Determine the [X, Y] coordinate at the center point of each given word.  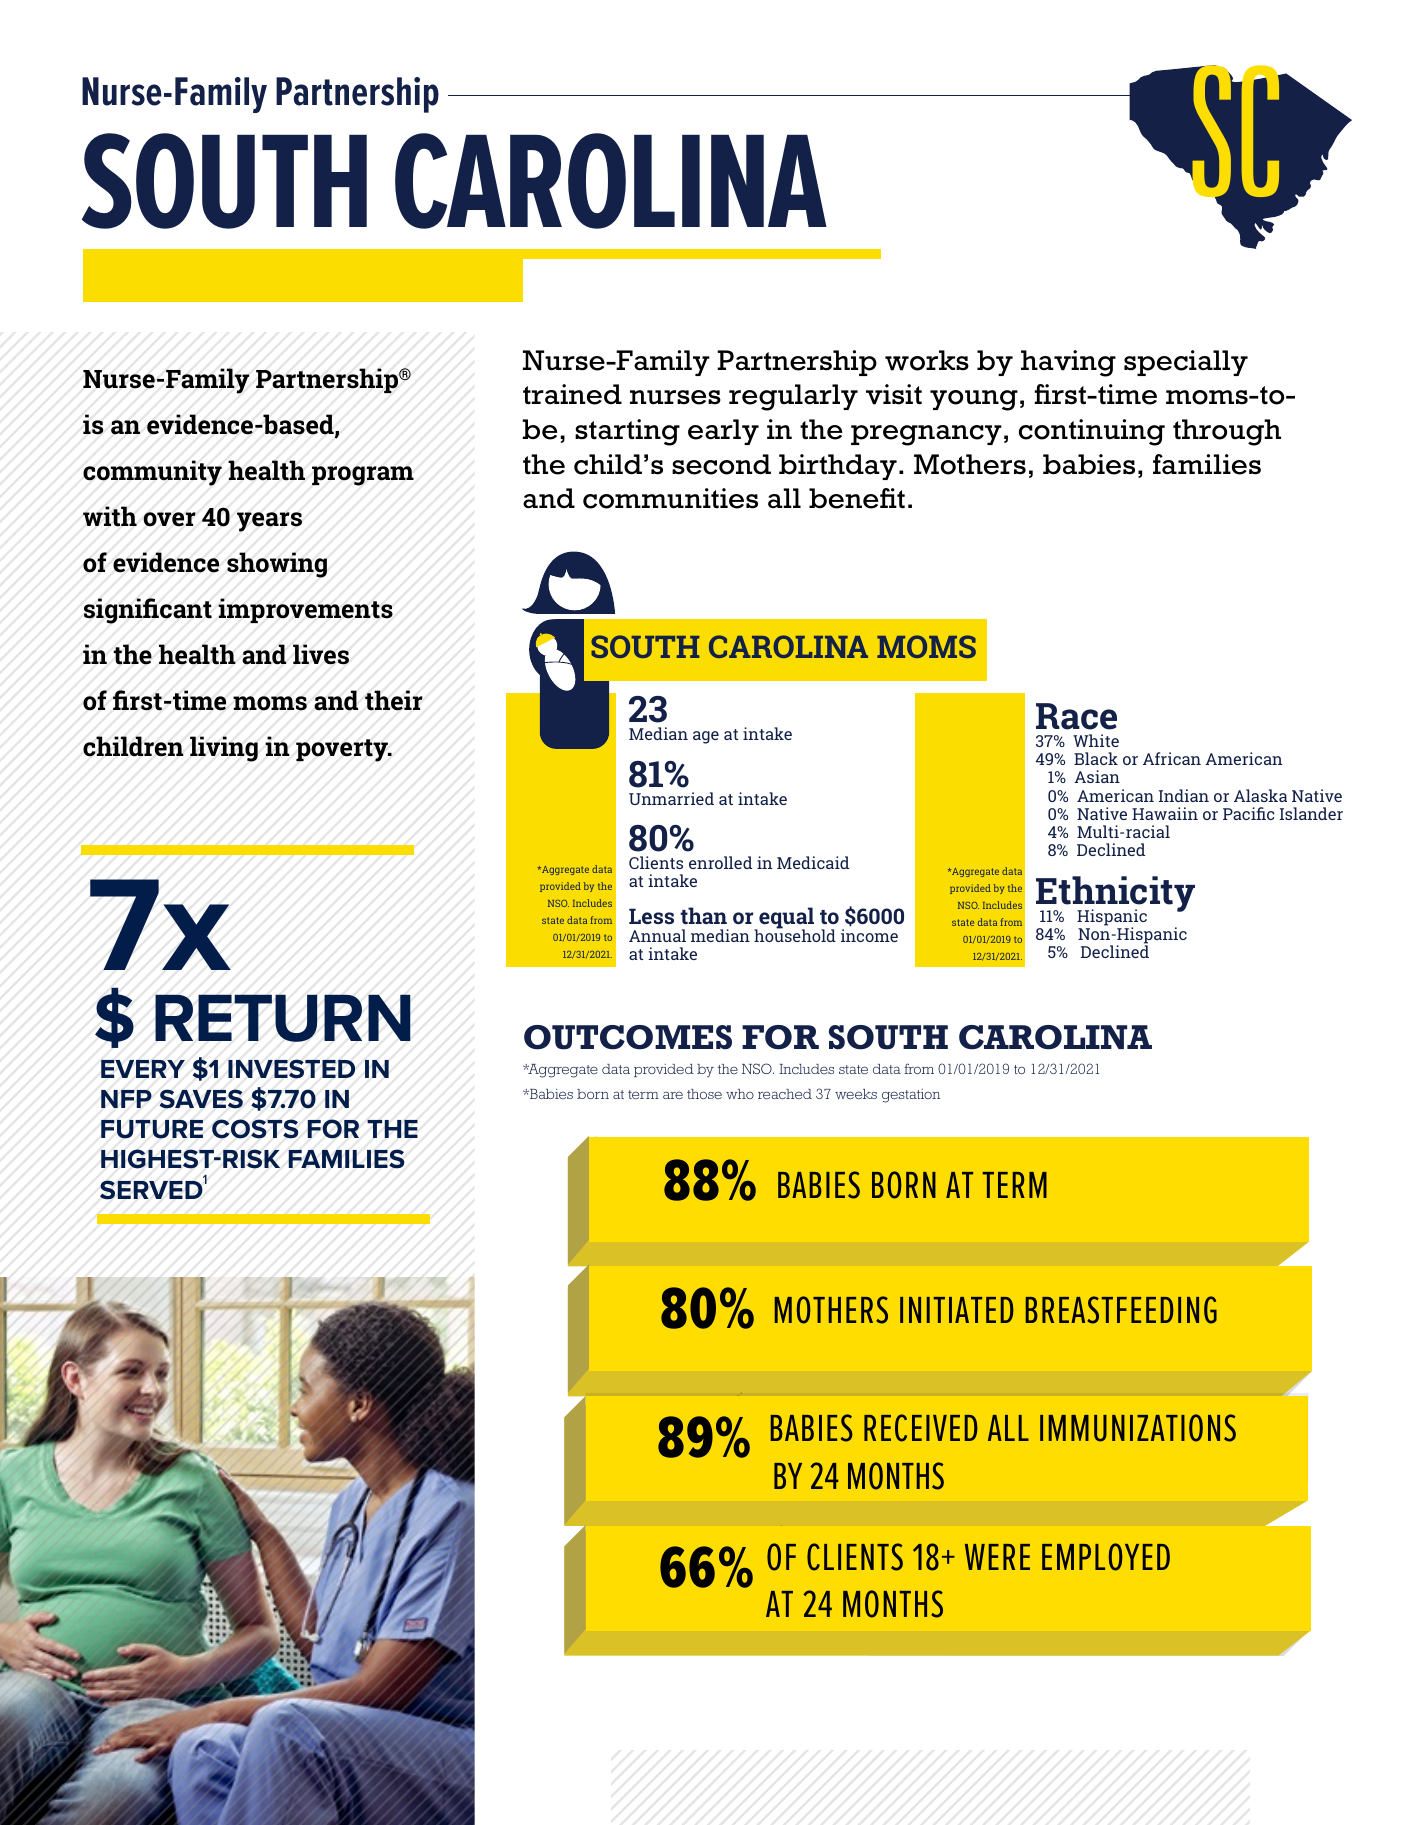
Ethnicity [1115, 895]
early [723, 432]
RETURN [283, 1018]
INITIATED [957, 1310]
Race [1076, 716]
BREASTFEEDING [1121, 1310]
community [152, 473]
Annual [657, 935]
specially [1186, 363]
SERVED [151, 1190]
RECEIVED [921, 1428]
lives [321, 654]
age [706, 737]
